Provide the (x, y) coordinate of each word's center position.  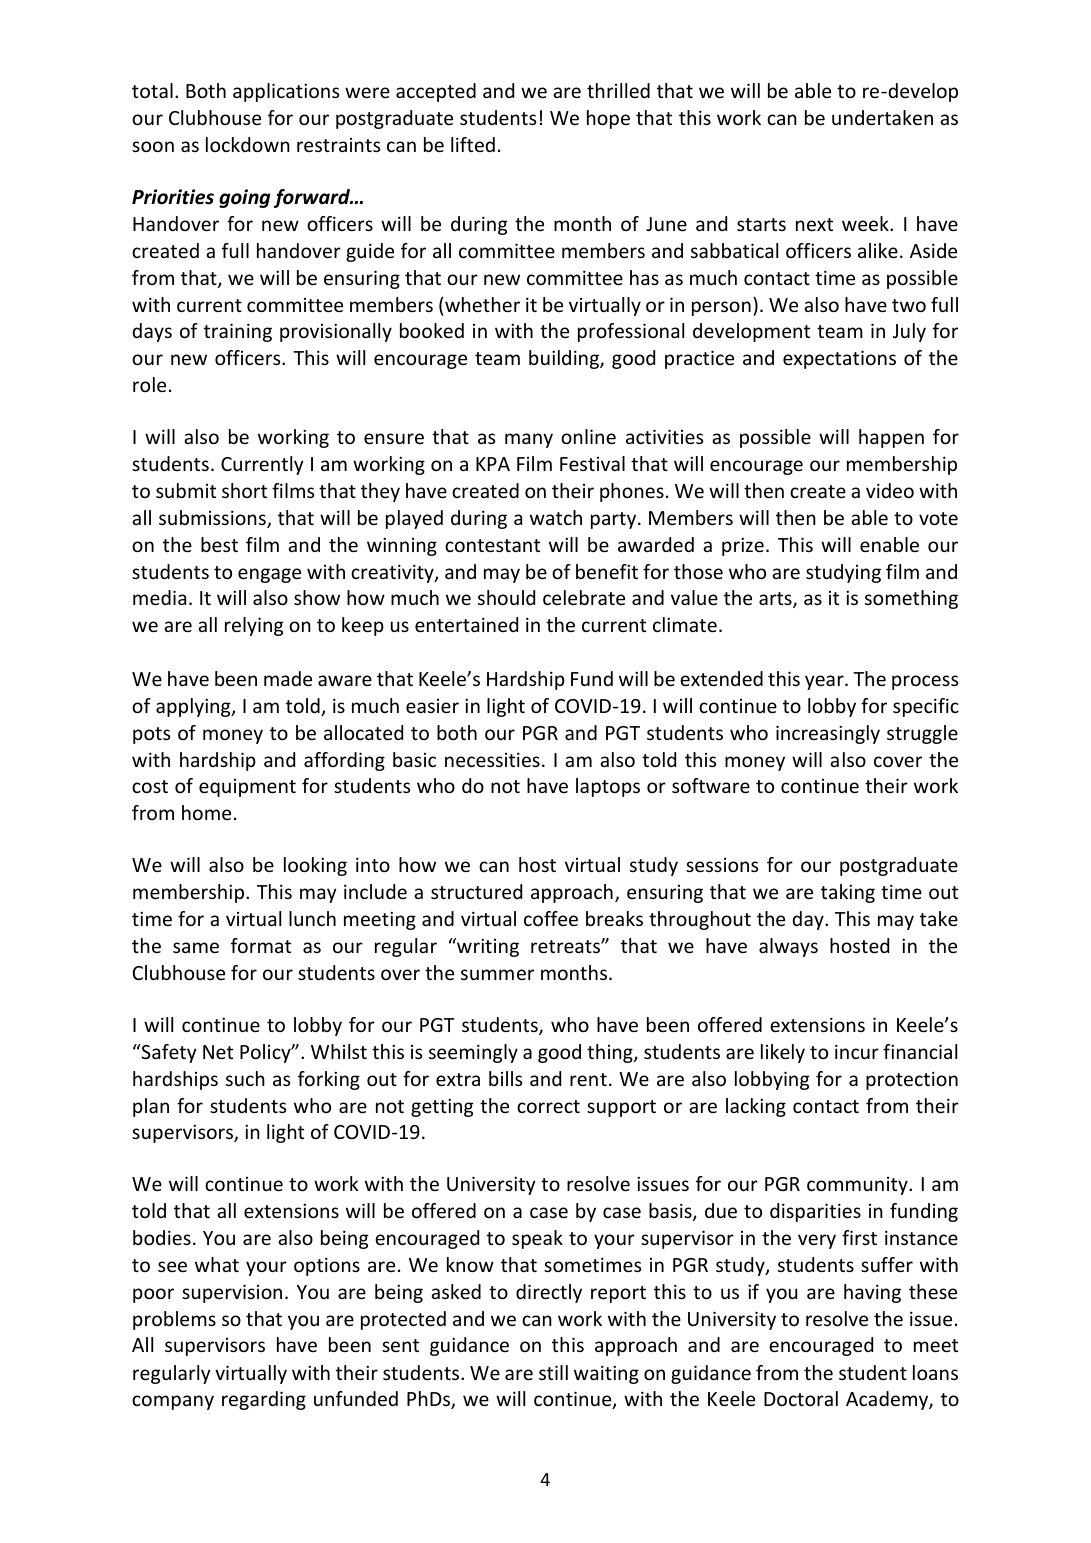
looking (315, 866)
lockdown (248, 144)
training (238, 332)
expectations (839, 359)
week (866, 223)
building (565, 359)
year (825, 682)
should (506, 597)
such (245, 1078)
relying (254, 626)
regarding (264, 1400)
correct (548, 1106)
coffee (551, 918)
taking (848, 893)
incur (857, 1051)
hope (608, 119)
